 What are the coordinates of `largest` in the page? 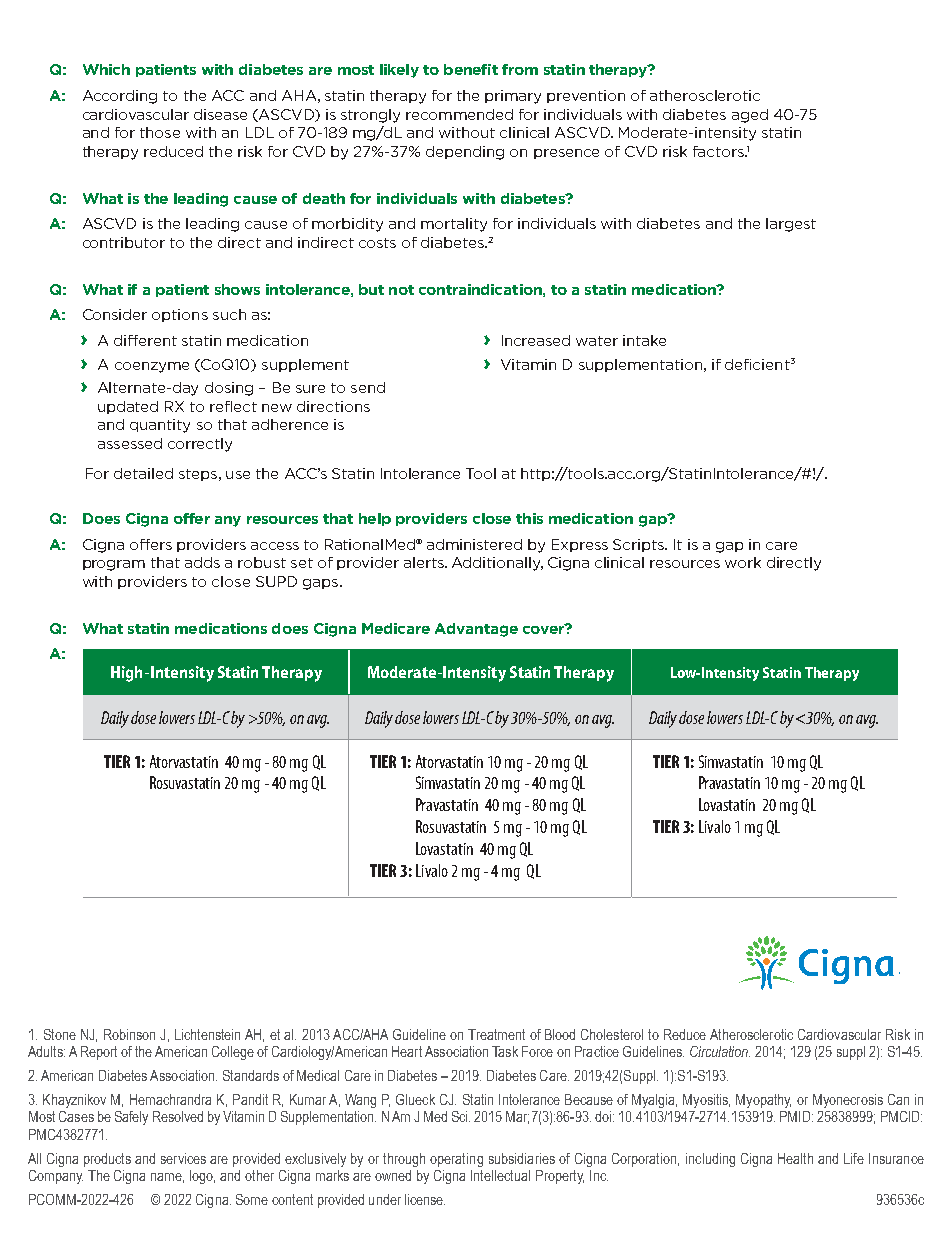 It's located at (791, 225).
